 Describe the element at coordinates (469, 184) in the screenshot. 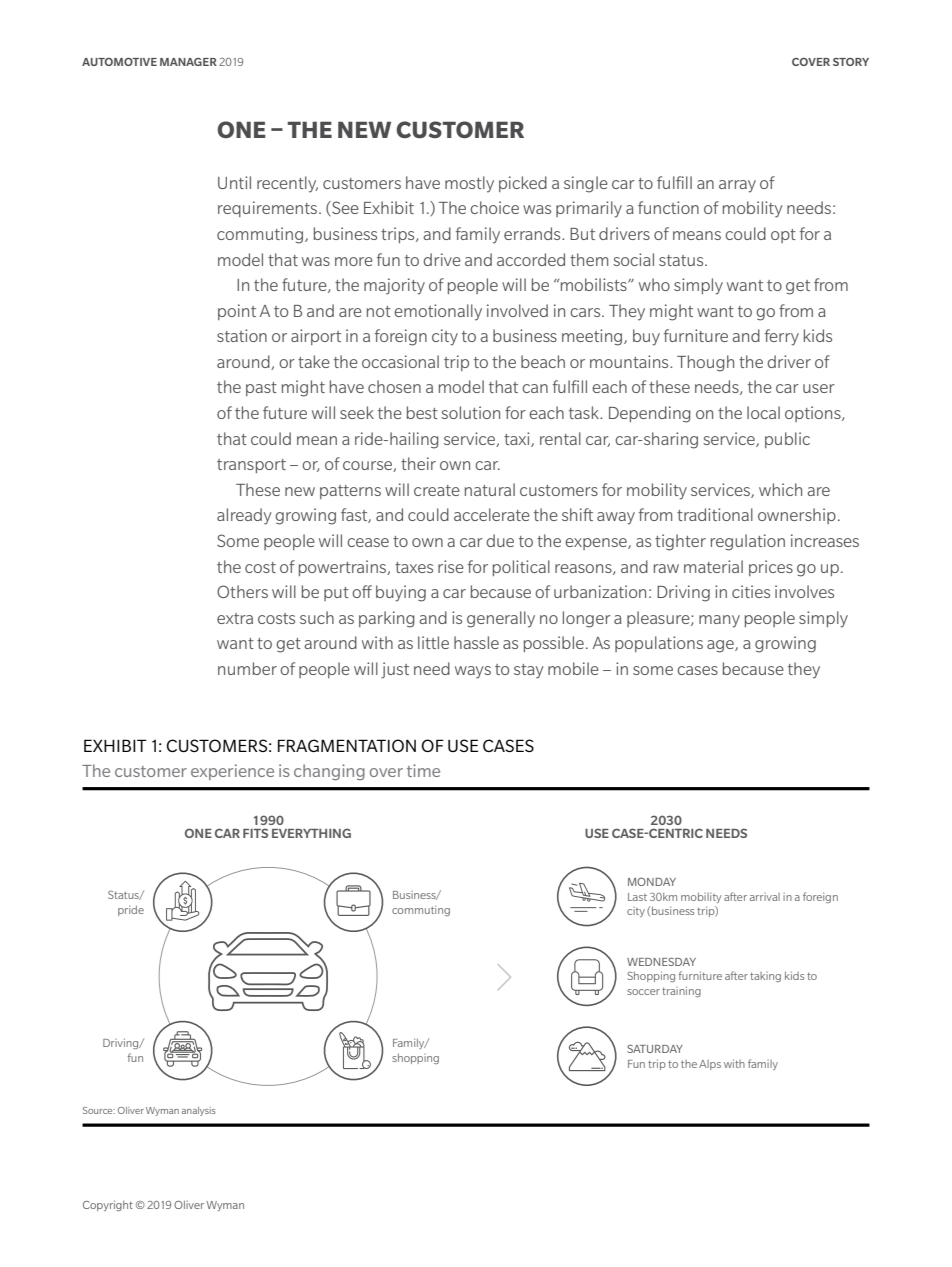

I see `mostly` at that location.
